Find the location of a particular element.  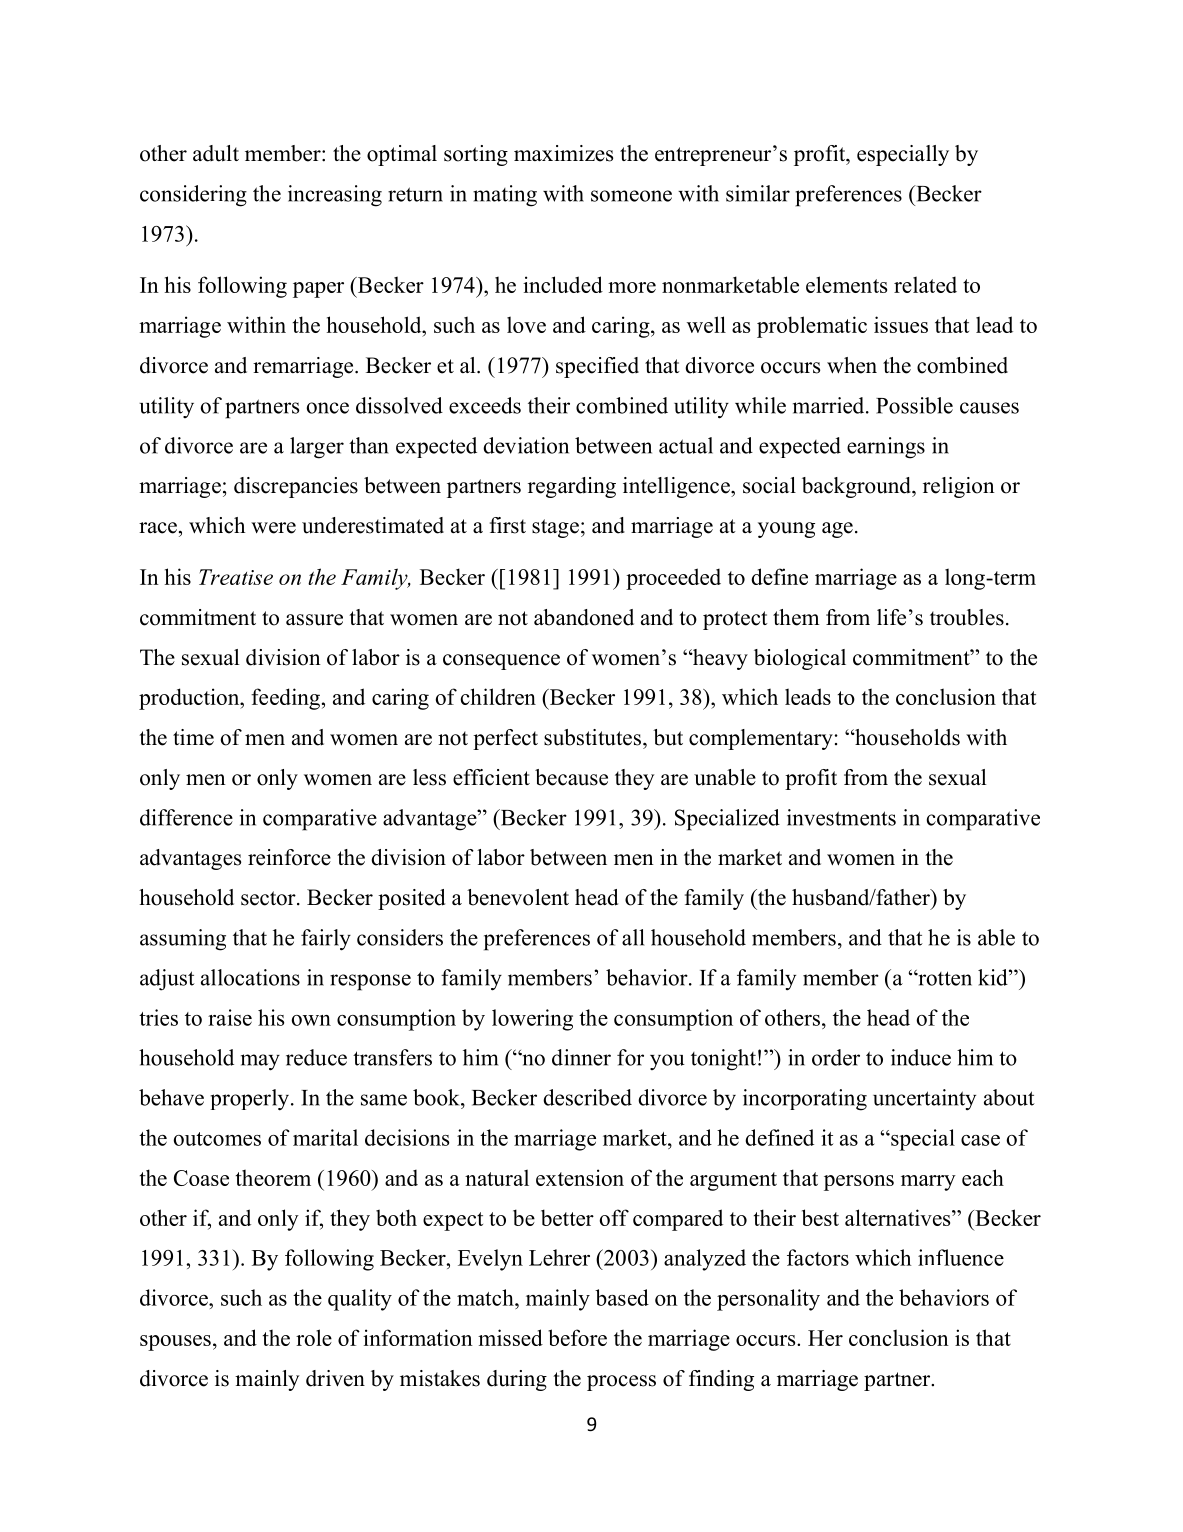

were is located at coordinates (273, 528).
